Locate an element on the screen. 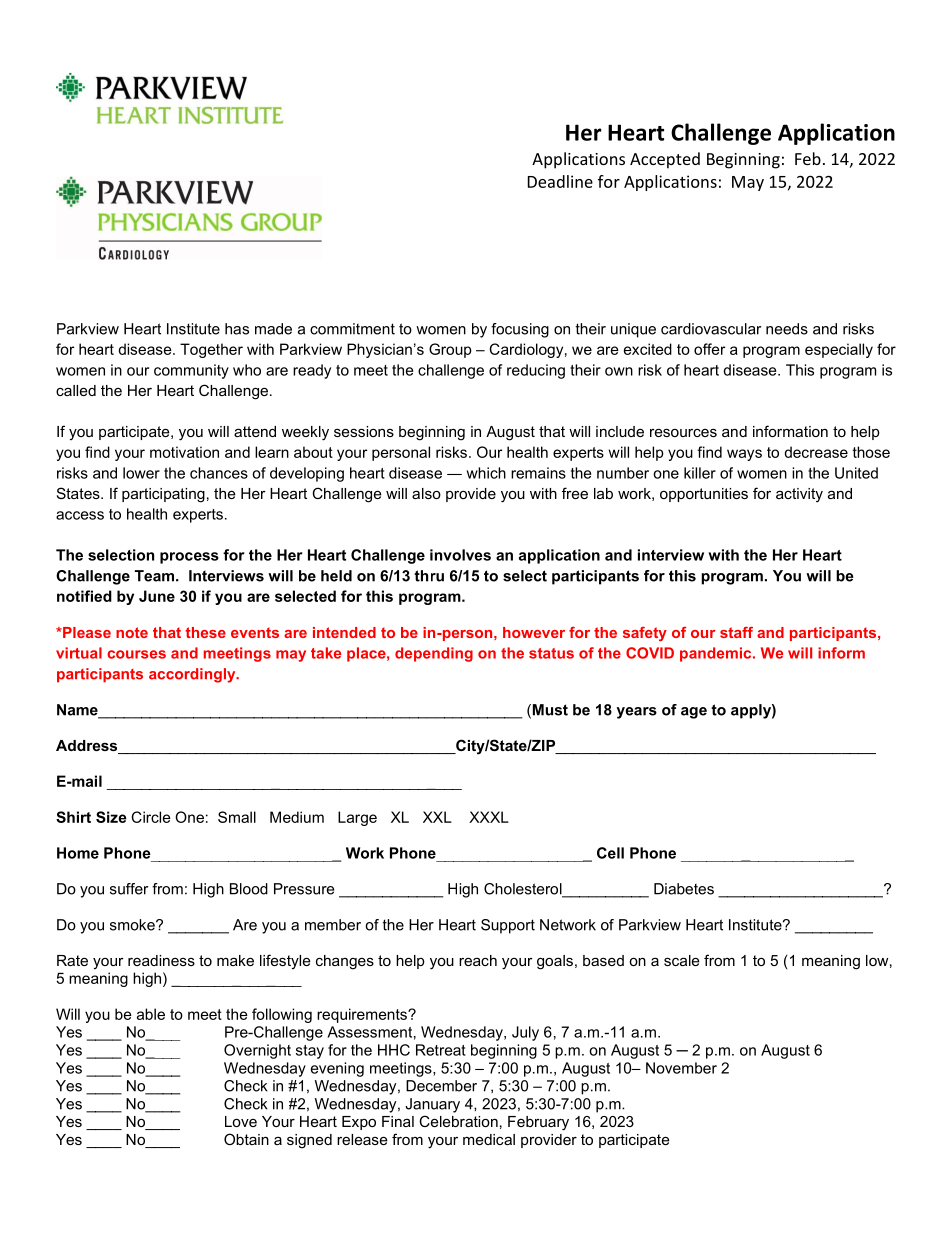 This screenshot has width=952, height=1233. courses is located at coordinates (136, 654).
